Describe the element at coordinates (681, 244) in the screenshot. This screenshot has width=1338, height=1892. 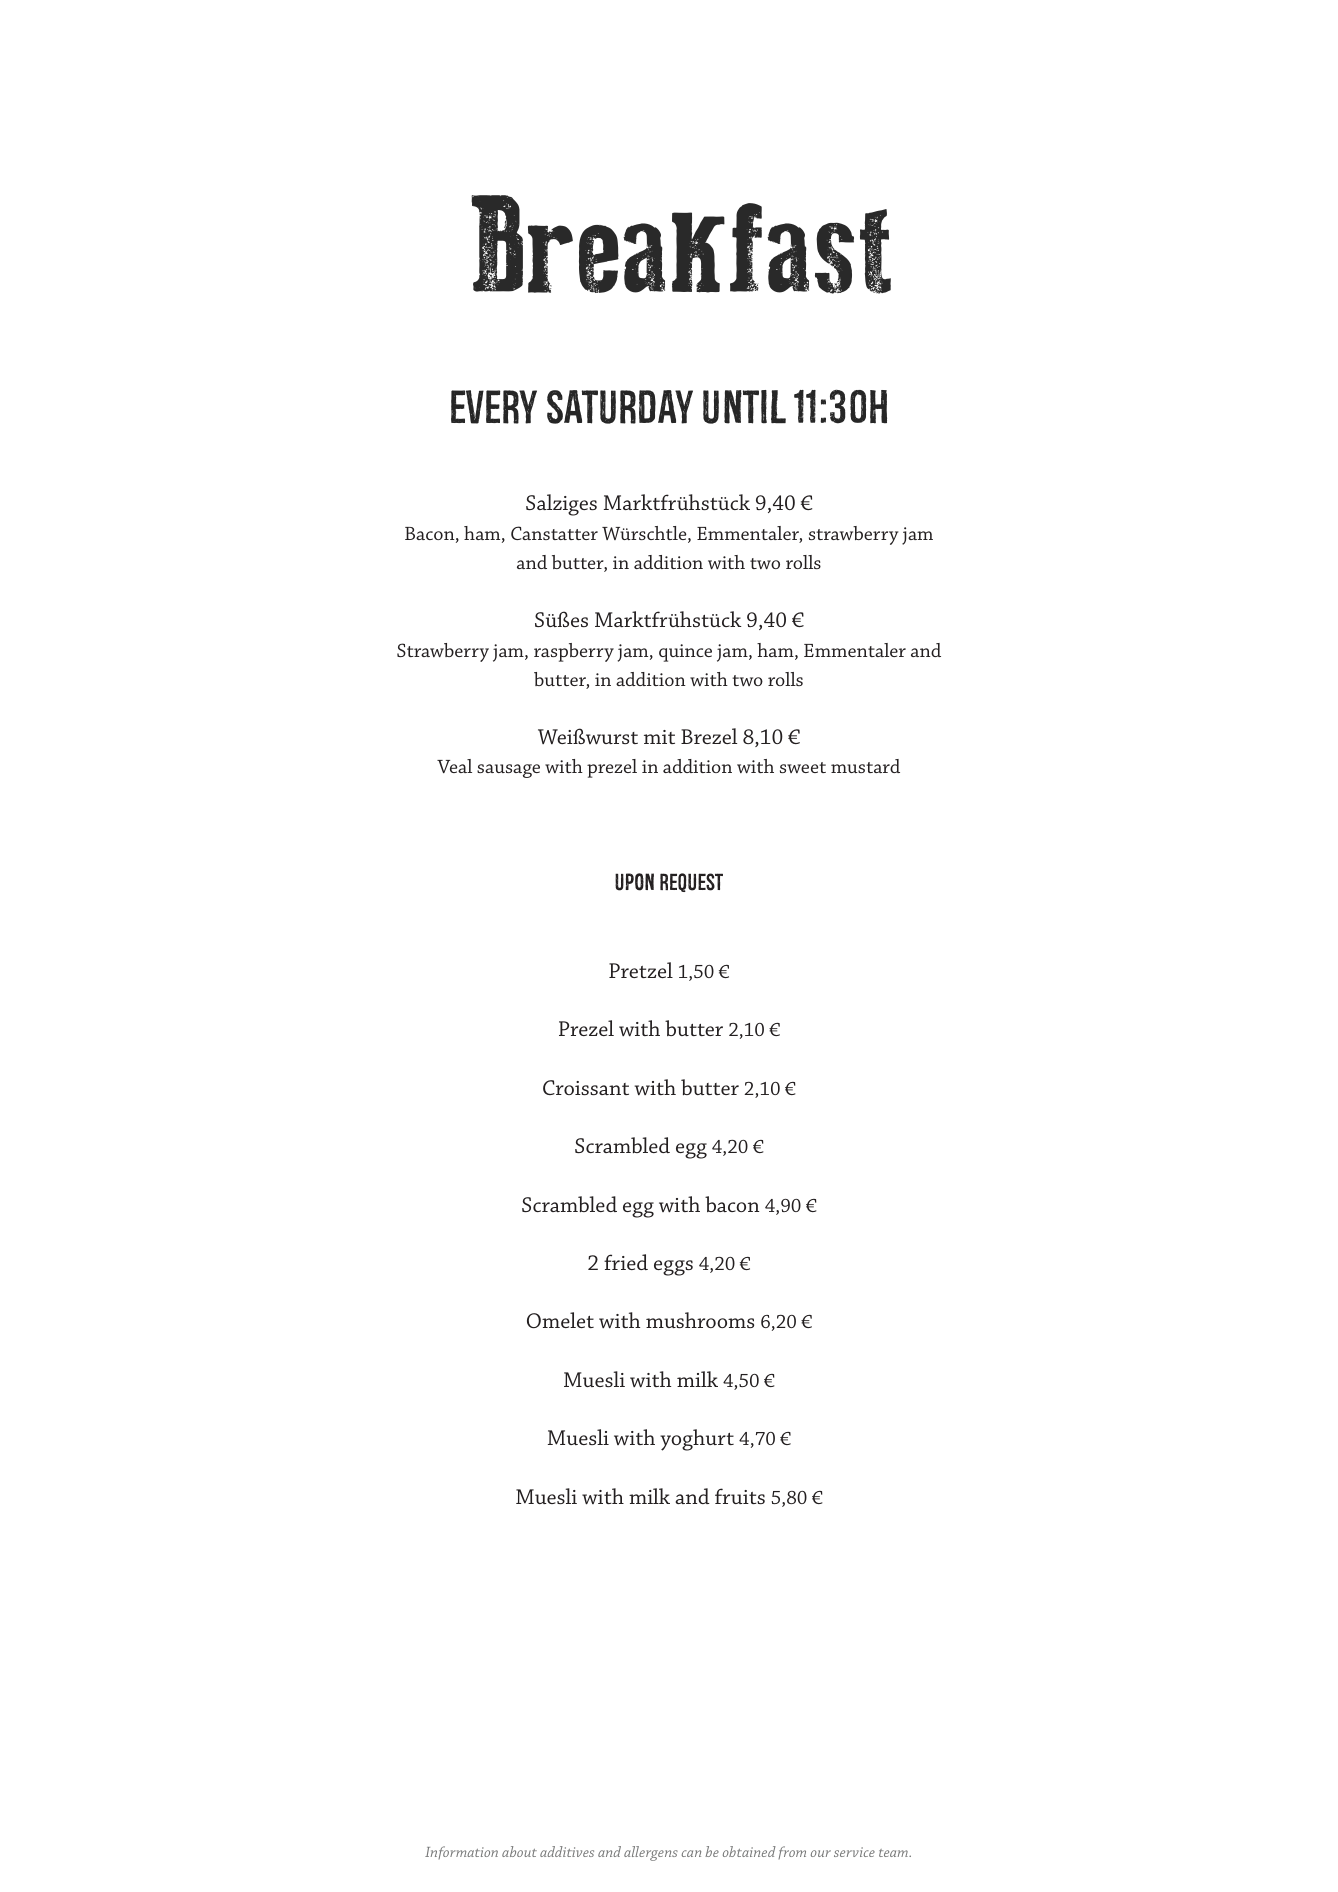
I see `Breakfast` at that location.
